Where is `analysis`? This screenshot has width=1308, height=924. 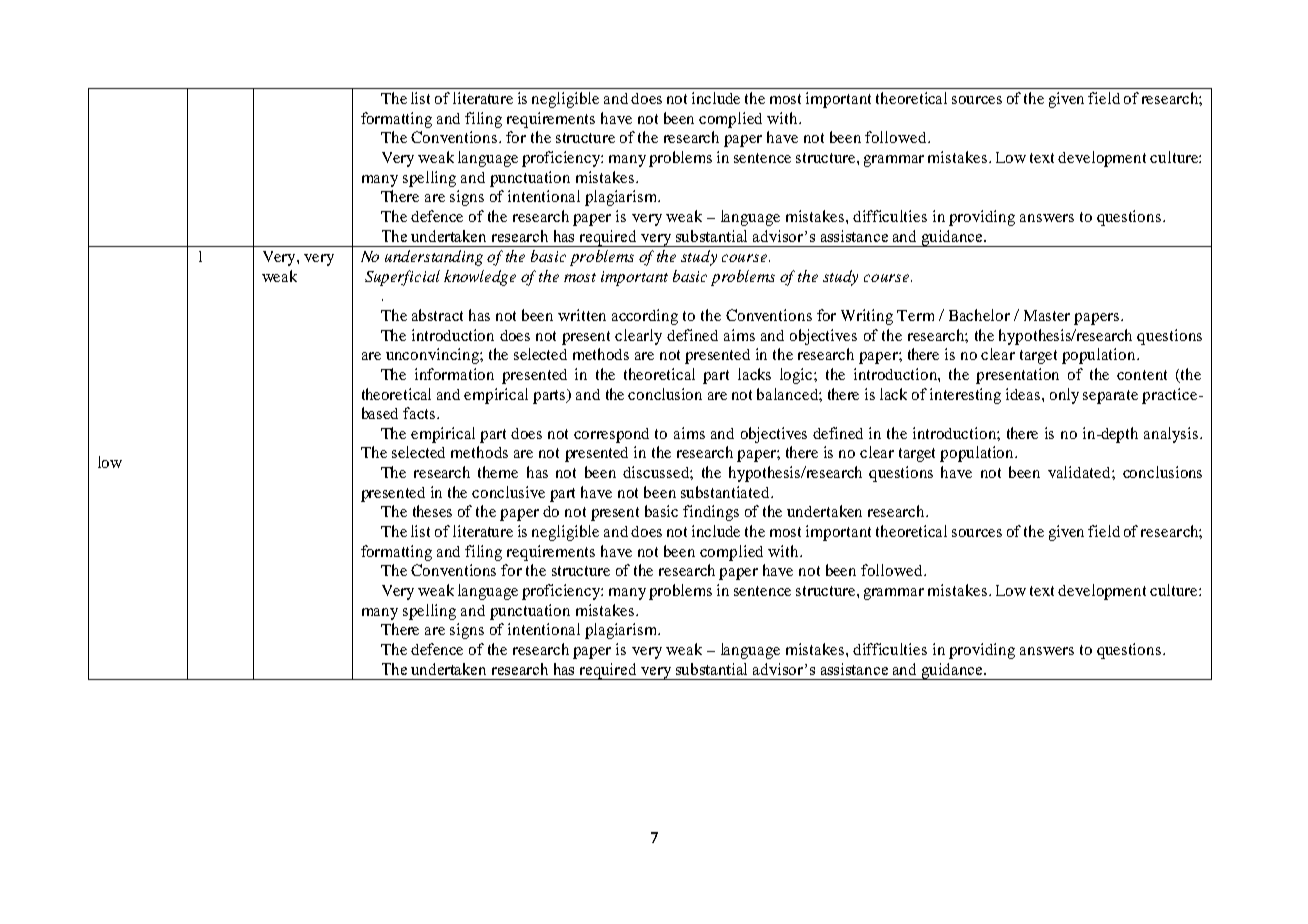
analysis is located at coordinates (1172, 435).
